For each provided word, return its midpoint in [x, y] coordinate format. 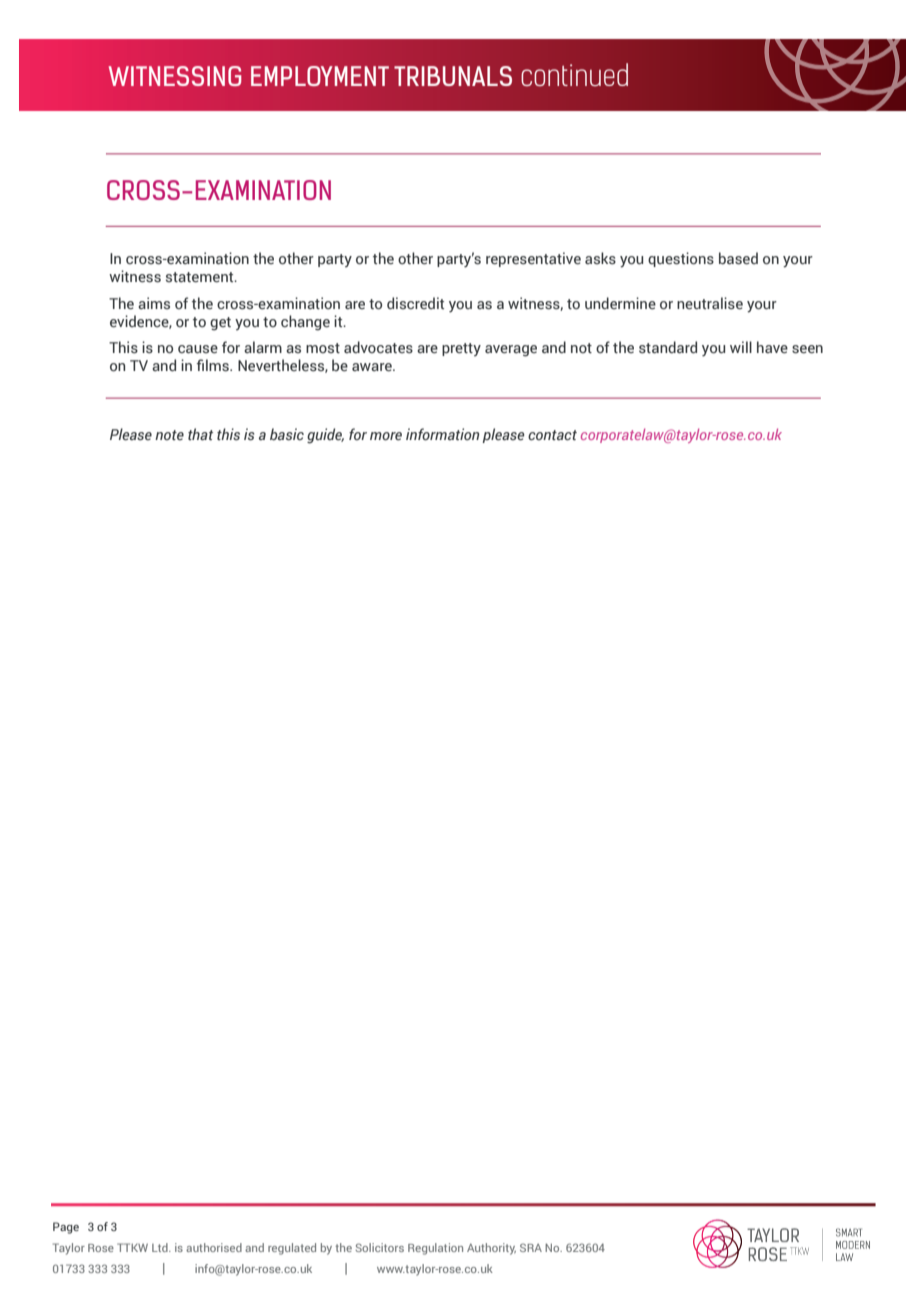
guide [325, 436]
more [386, 436]
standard [668, 347]
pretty [461, 349]
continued [574, 74]
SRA [531, 1247]
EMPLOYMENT [320, 76]
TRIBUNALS [453, 76]
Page [66, 1228]
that [200, 434]
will [741, 347]
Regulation [435, 1249]
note [169, 435]
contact [552, 435]
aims [154, 303]
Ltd [161, 1247]
